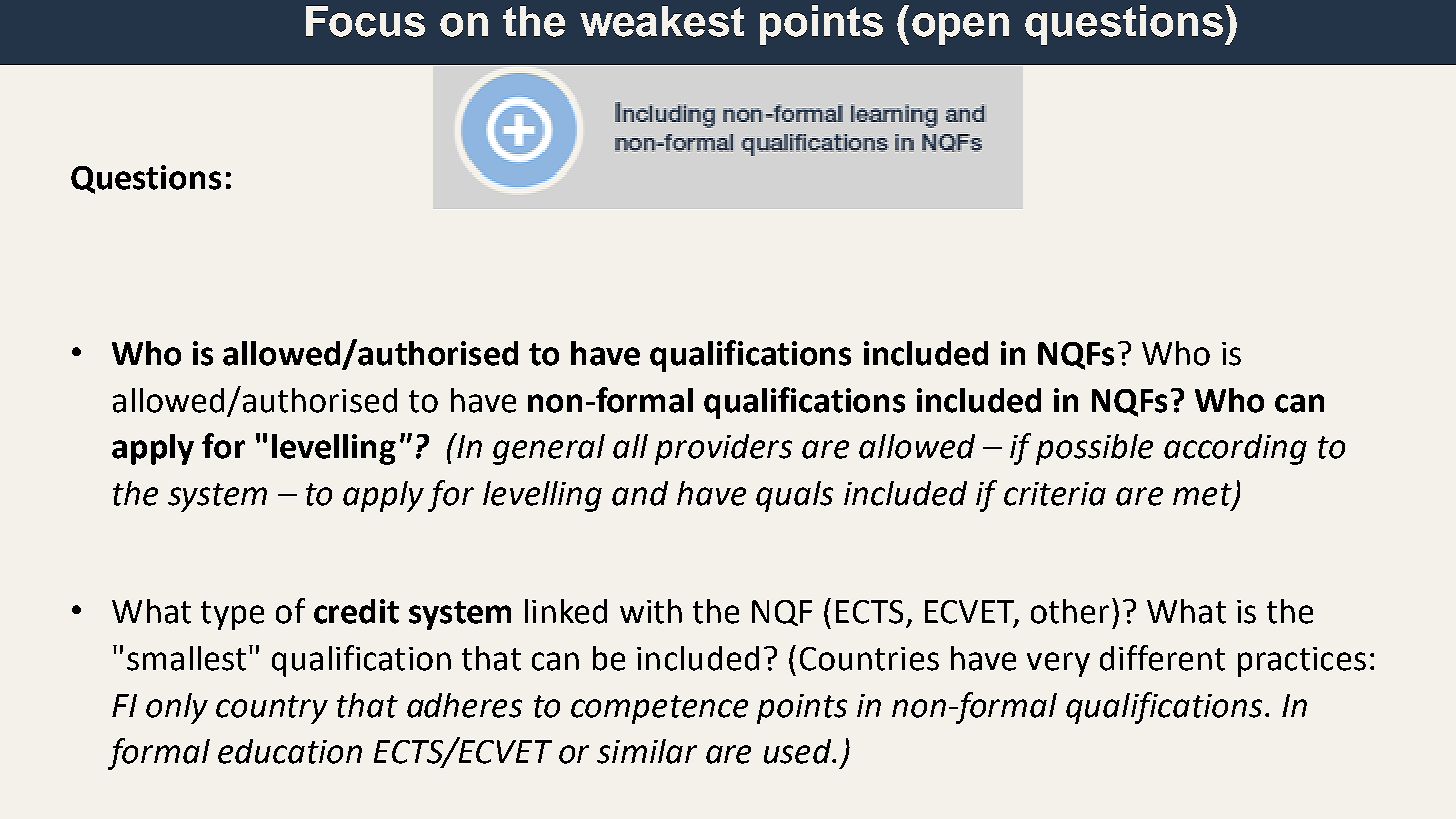  Describe the element at coordinates (662, 21) in the page. I see `weakest` at that location.
